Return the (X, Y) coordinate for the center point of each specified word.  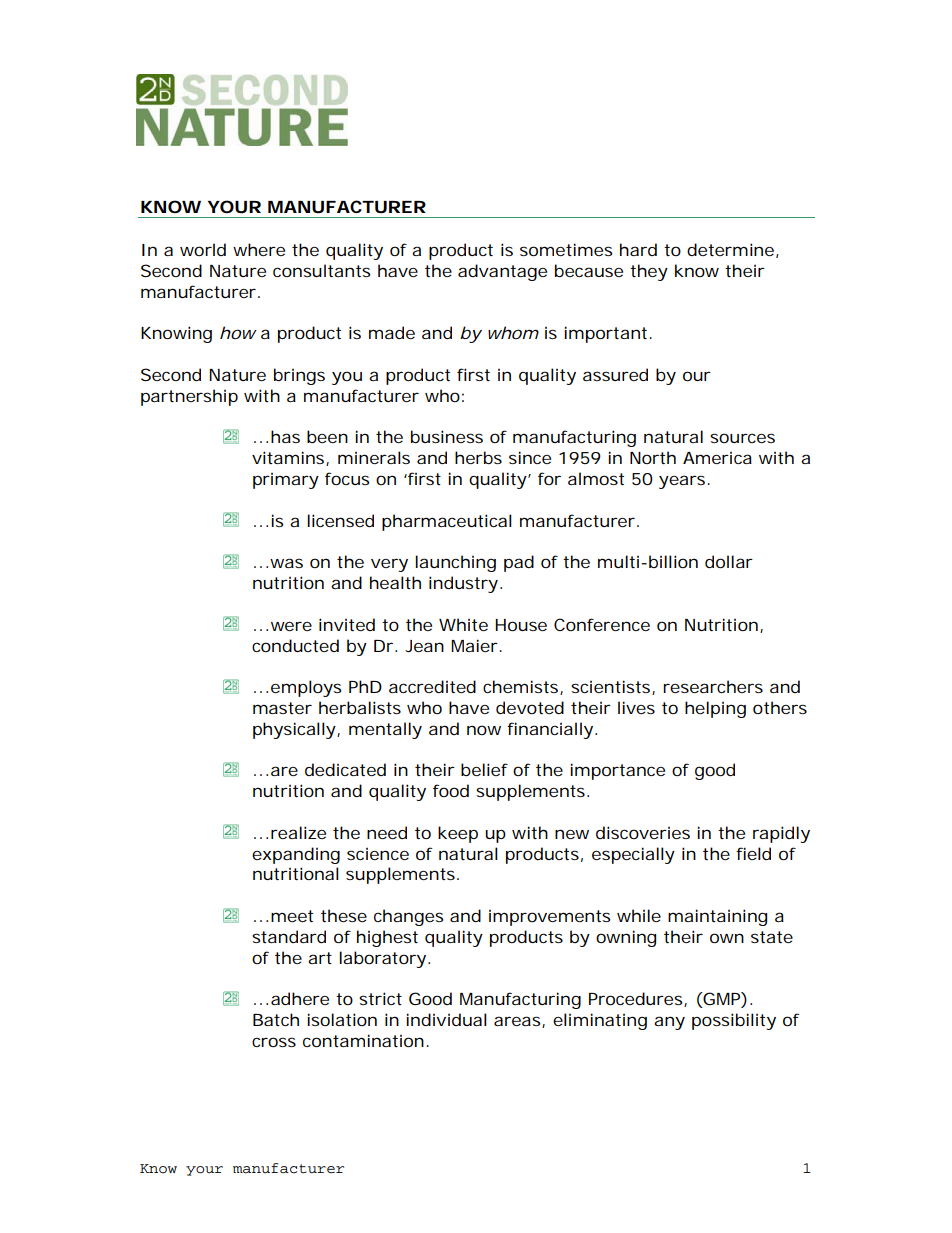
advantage (502, 272)
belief (484, 769)
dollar (729, 561)
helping (715, 709)
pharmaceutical (447, 522)
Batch (276, 1019)
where (259, 249)
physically (295, 730)
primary (286, 481)
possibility (734, 1021)
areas (518, 1022)
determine (730, 249)
